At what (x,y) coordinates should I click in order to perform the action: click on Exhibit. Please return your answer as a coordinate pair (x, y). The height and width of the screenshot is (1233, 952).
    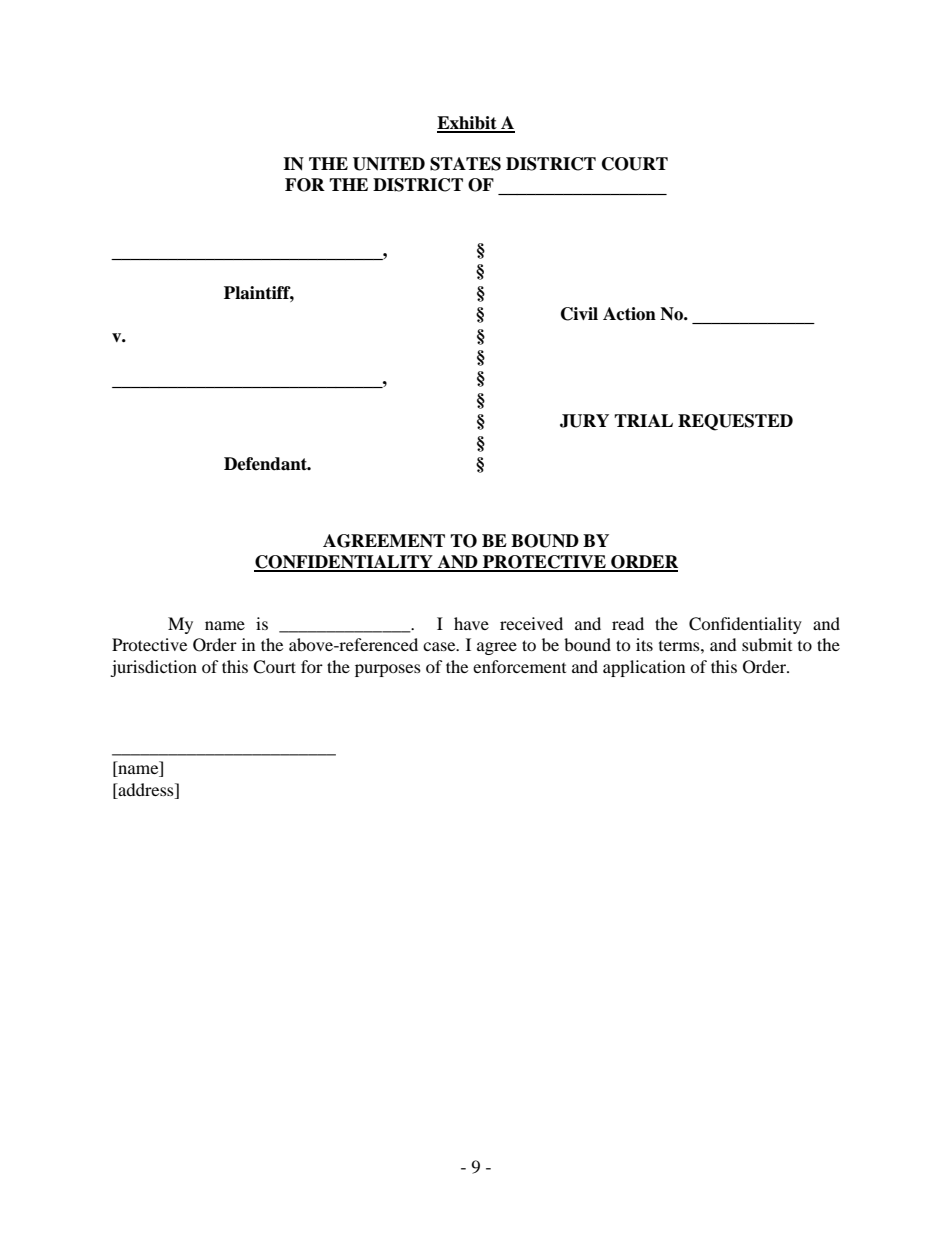
    Looking at the image, I should click on (468, 124).
